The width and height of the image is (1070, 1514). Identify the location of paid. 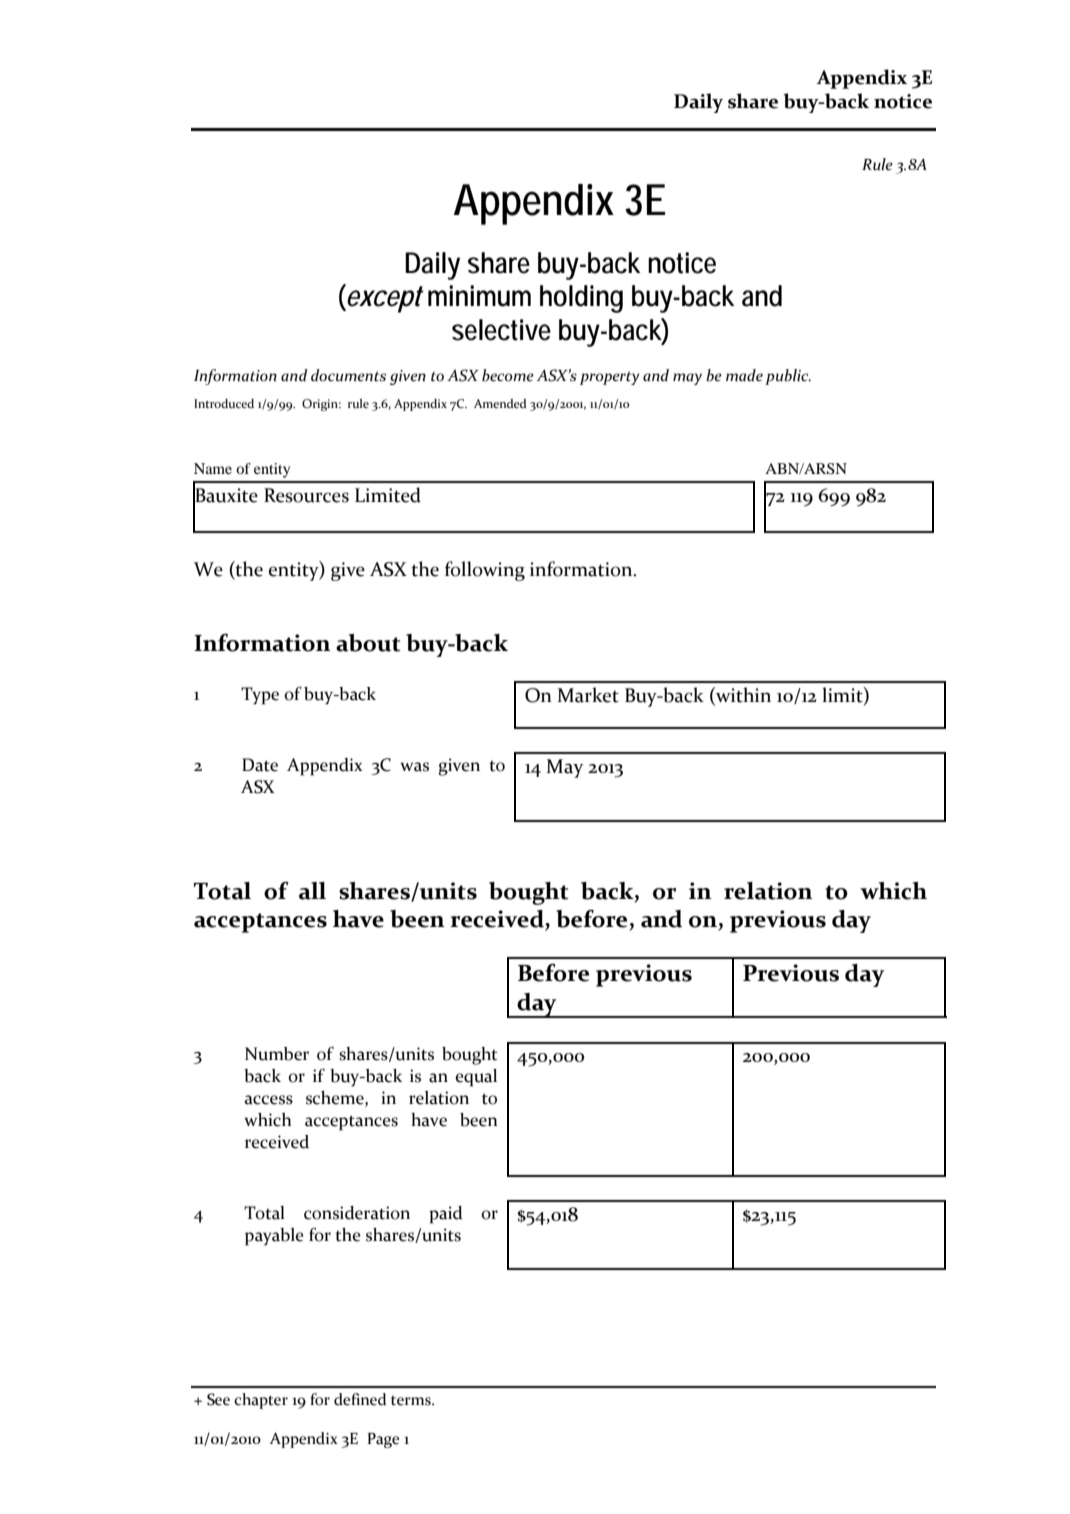
(445, 1215).
